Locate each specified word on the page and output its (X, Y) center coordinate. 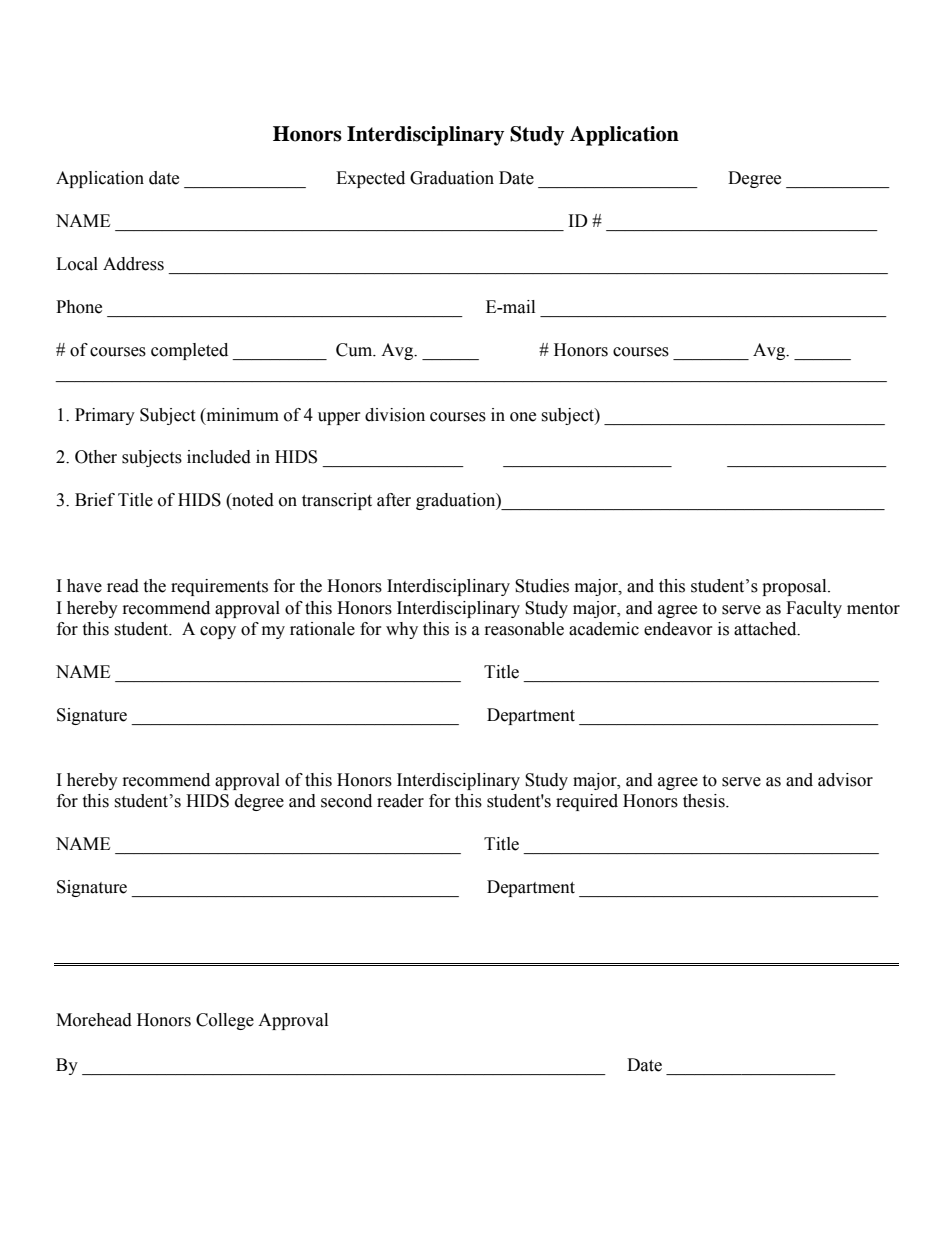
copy (218, 632)
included (219, 457)
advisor (845, 780)
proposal (795, 587)
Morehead (94, 1020)
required (587, 802)
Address (133, 264)
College (225, 1021)
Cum (355, 350)
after (394, 500)
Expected (370, 179)
